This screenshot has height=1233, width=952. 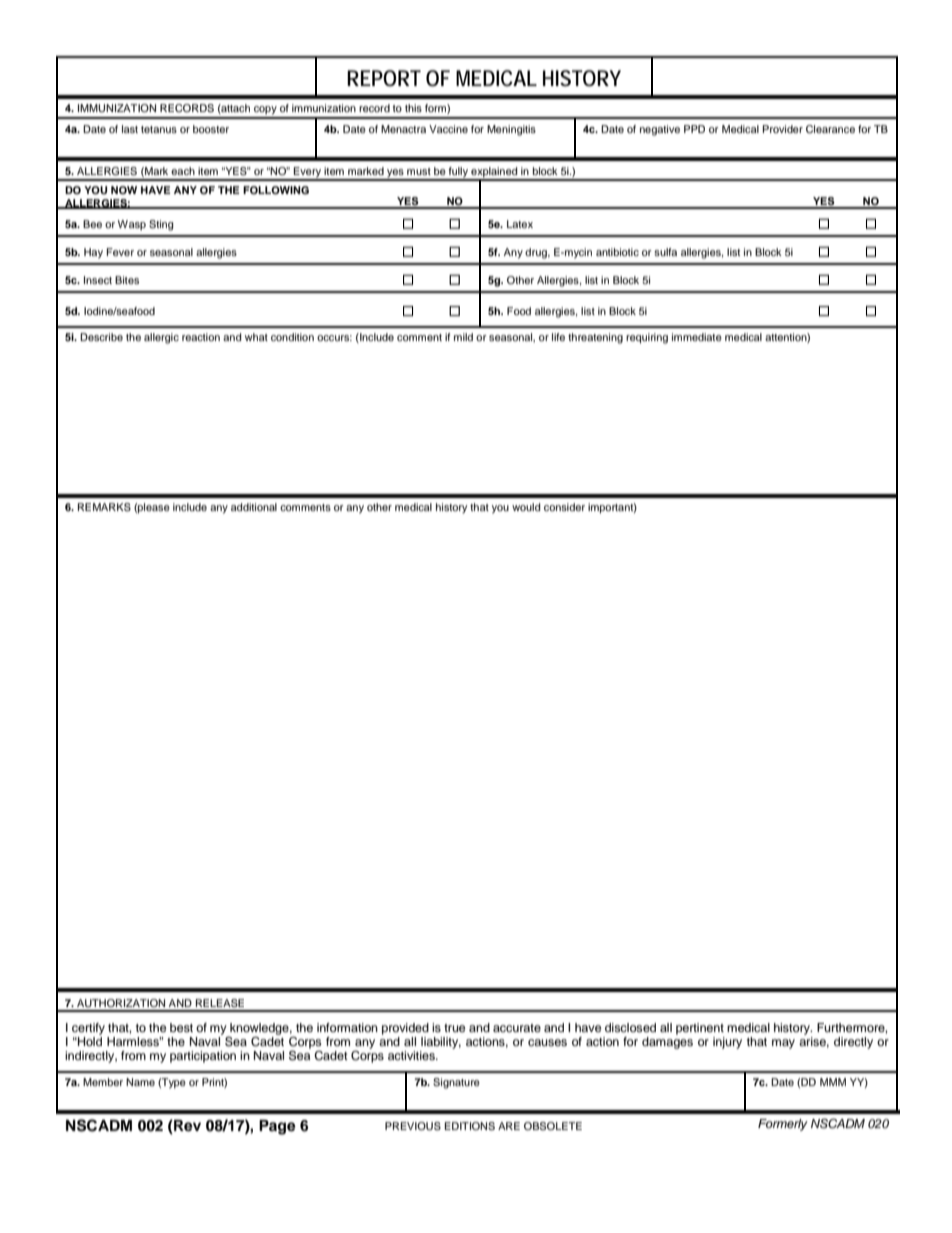 What do you see at coordinates (448, 129) in the screenshot?
I see `Vaccine` at bounding box center [448, 129].
